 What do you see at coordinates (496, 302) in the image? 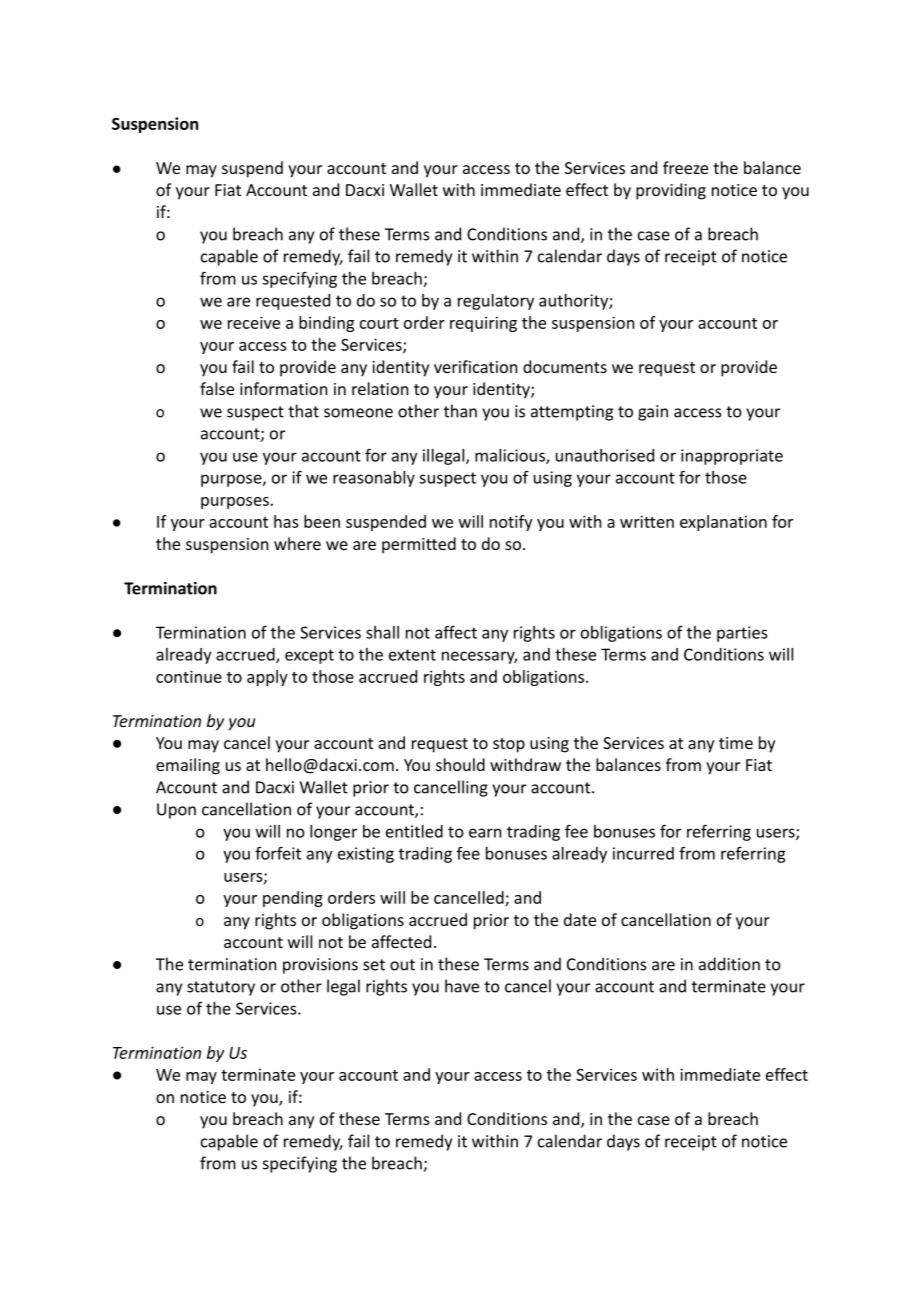
I see `regulatory` at bounding box center [496, 302].
